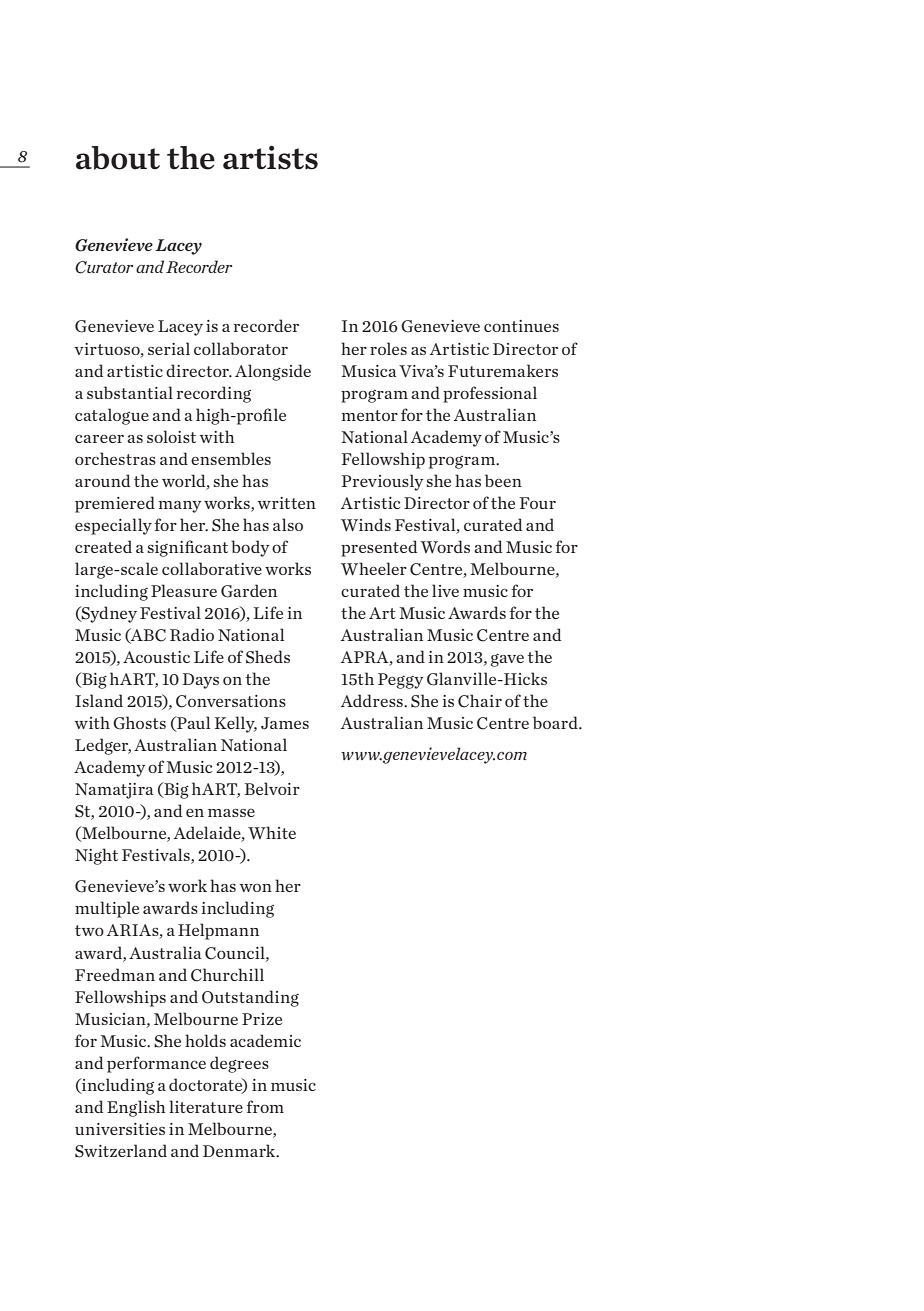 The image size is (924, 1311). I want to click on English, so click(136, 1108).
